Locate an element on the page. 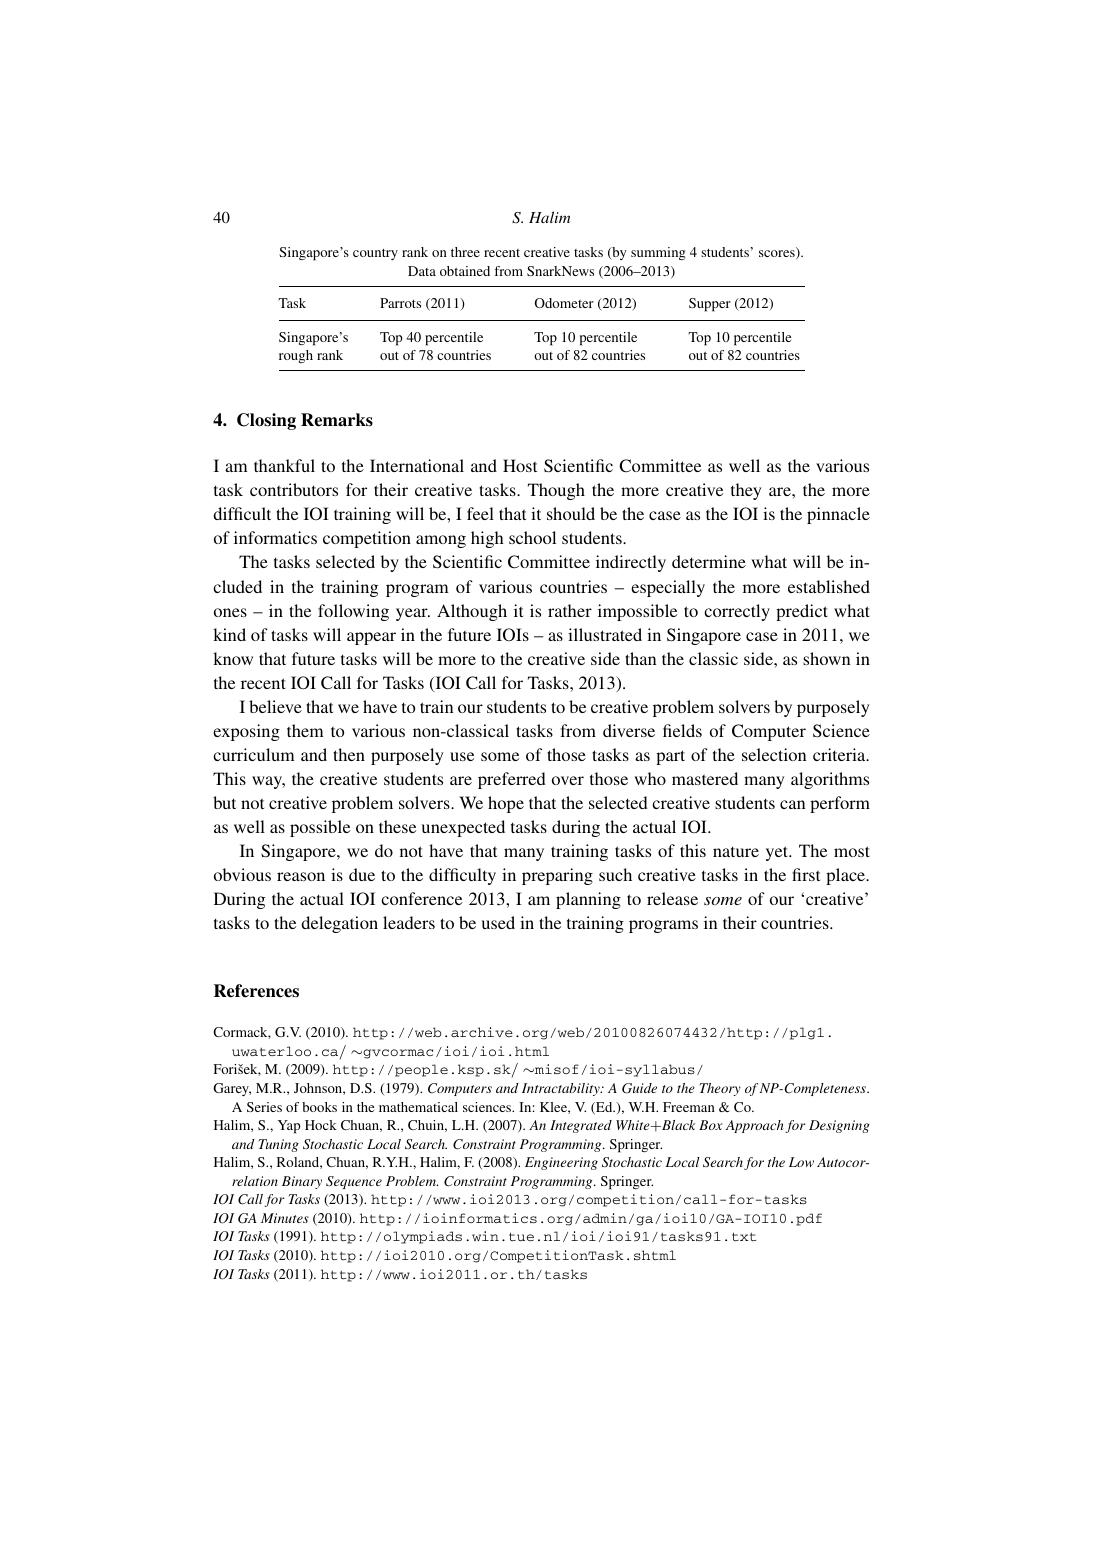 The image size is (1108, 1568). Minutes is located at coordinates (285, 1218).
